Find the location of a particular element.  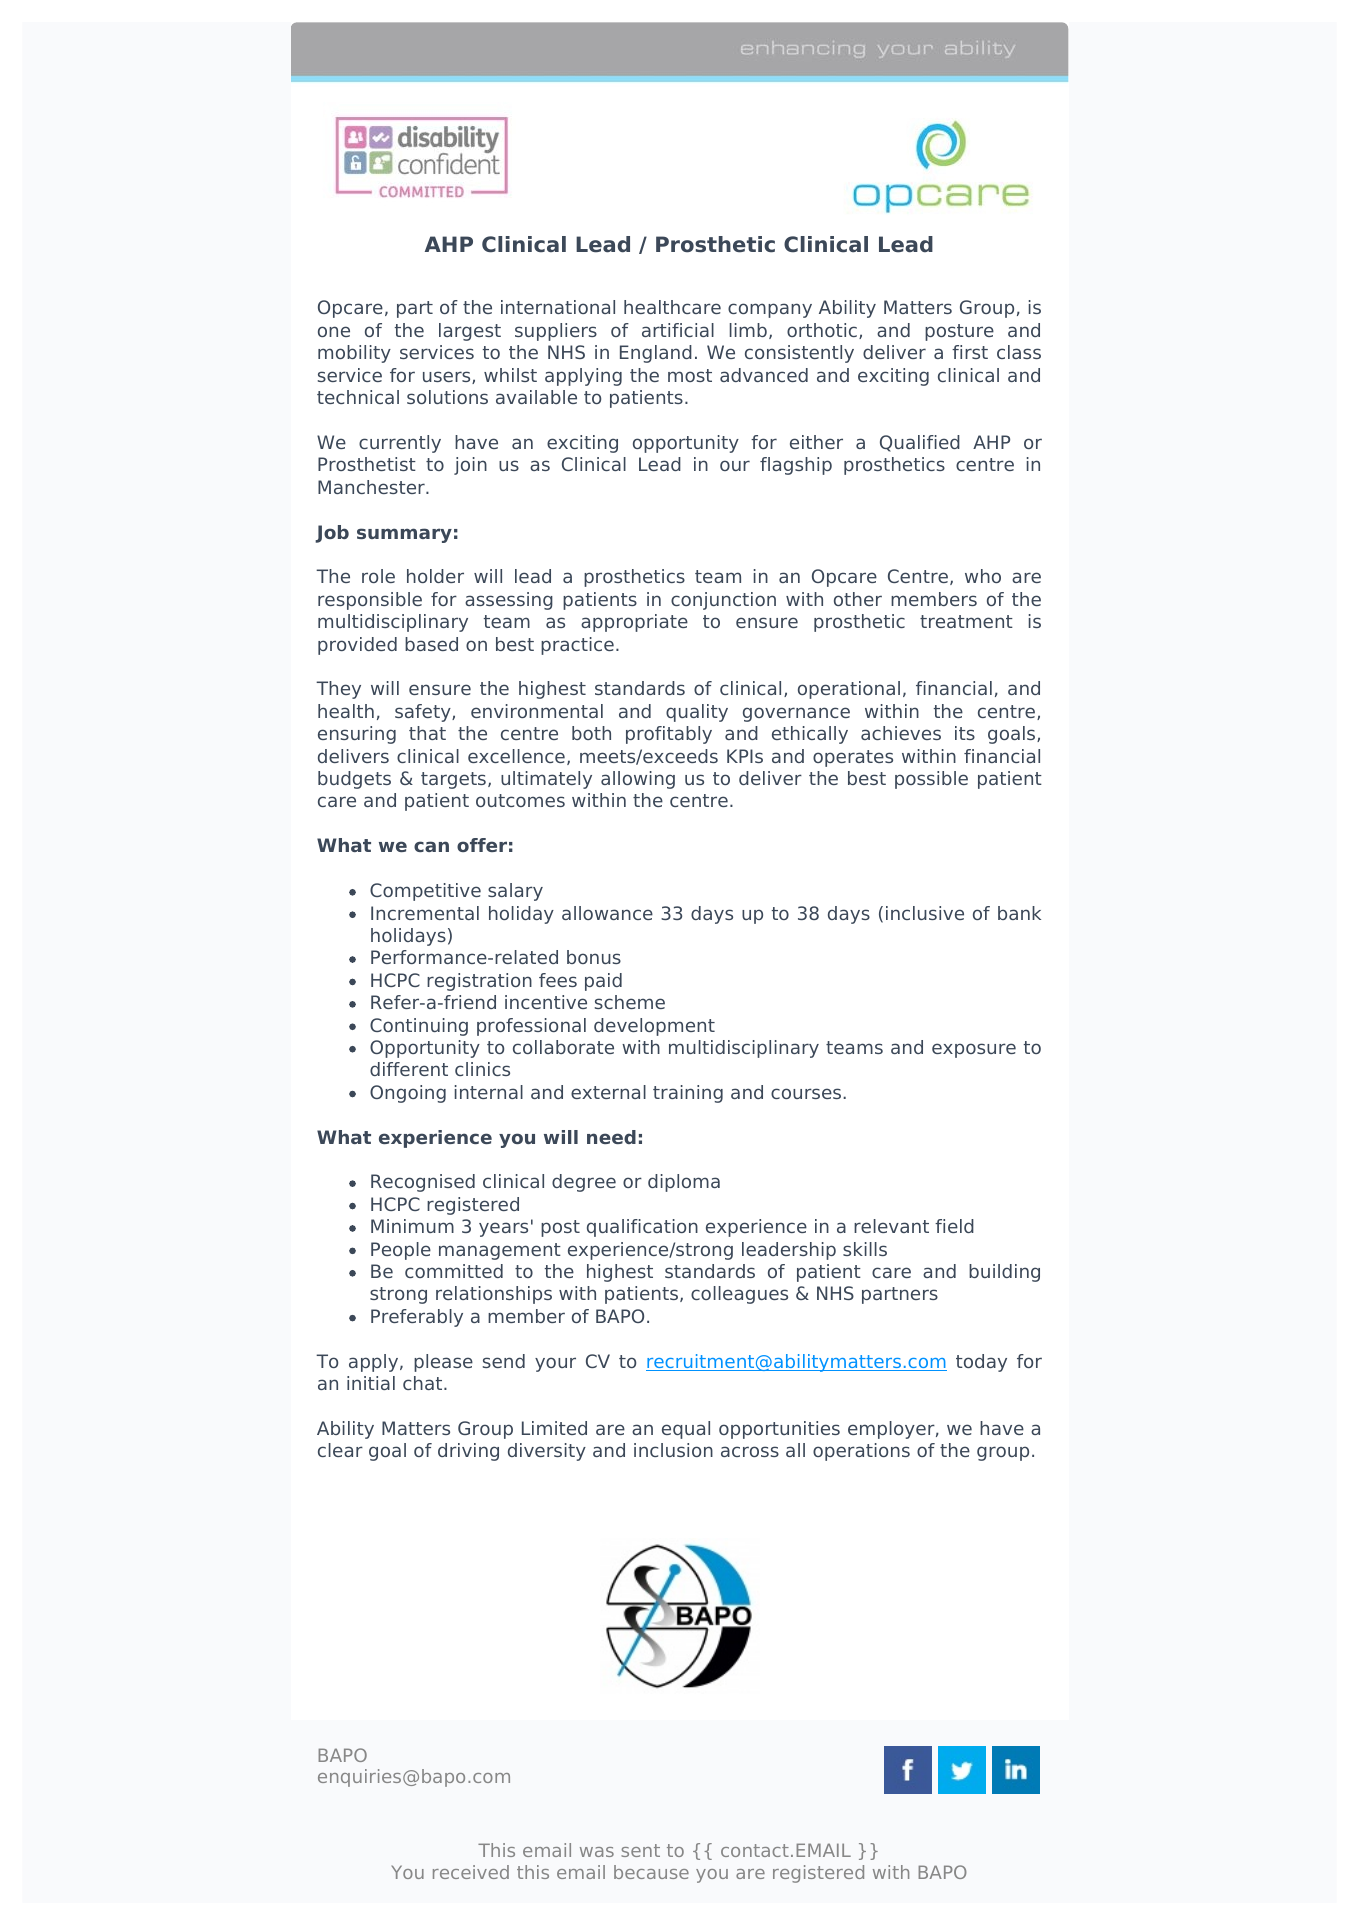

users is located at coordinates (448, 377).
